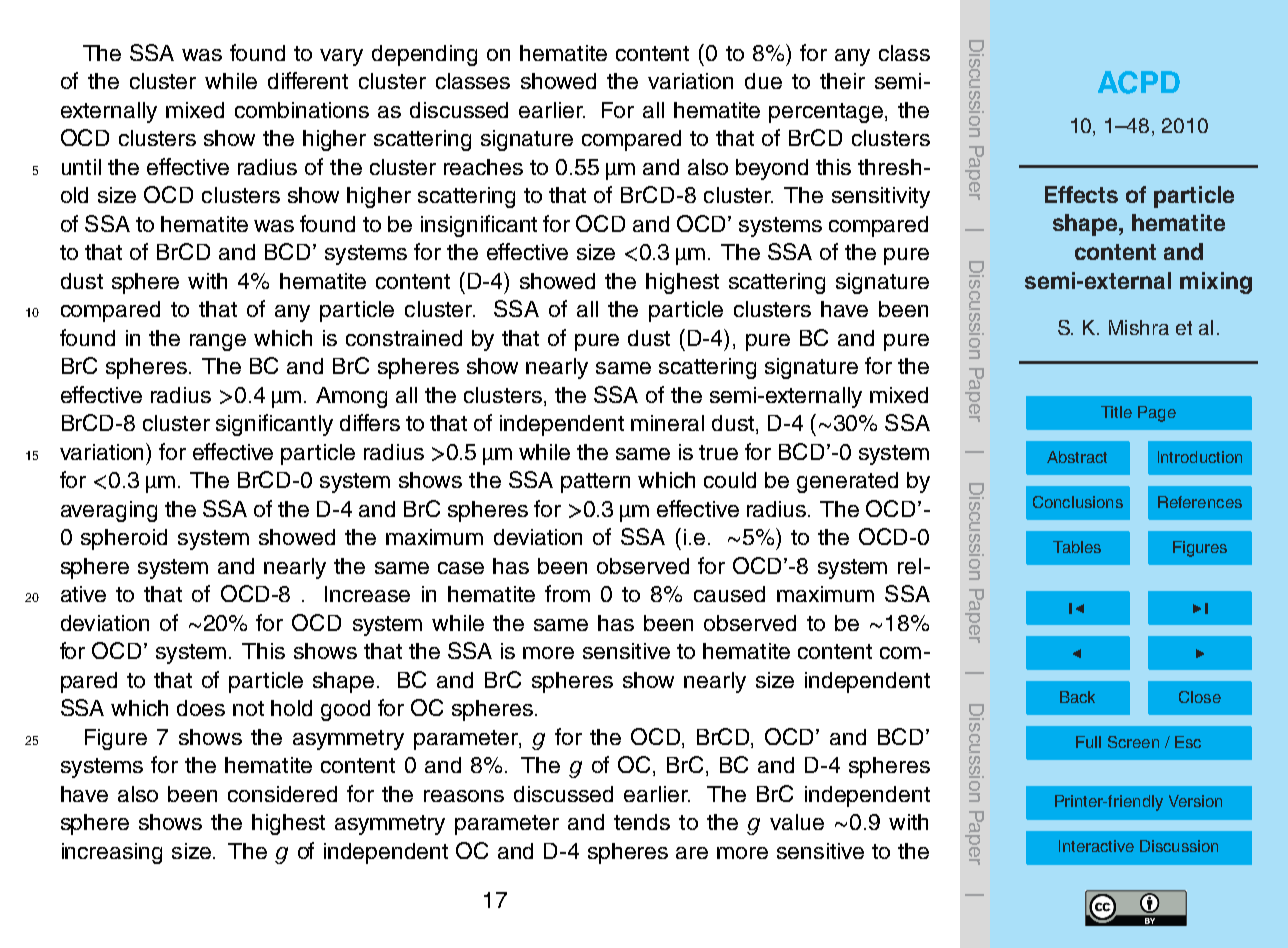  I want to click on due, so click(763, 81).
